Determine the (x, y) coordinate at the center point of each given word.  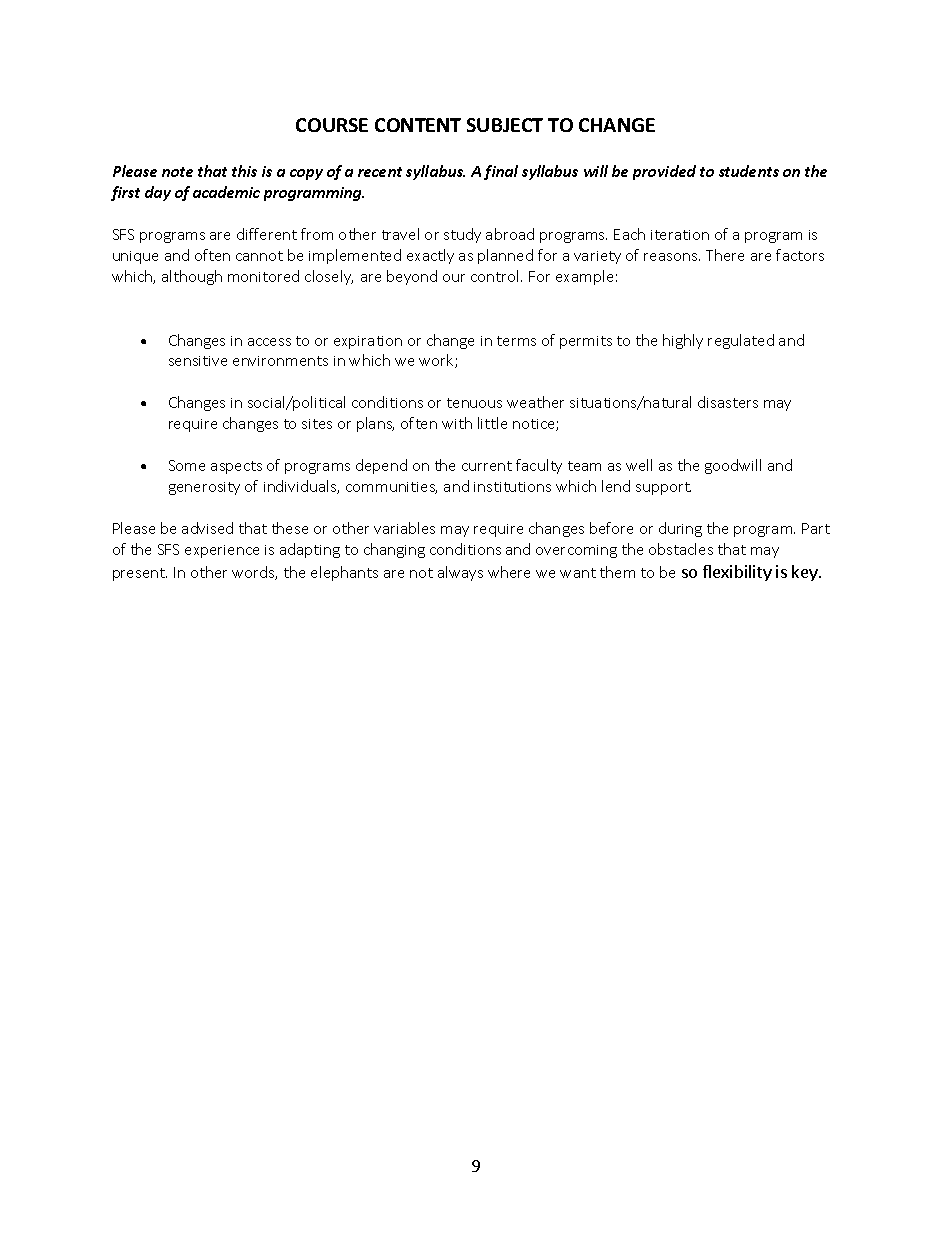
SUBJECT (505, 125)
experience (222, 551)
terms (516, 341)
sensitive (198, 361)
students (749, 171)
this (244, 171)
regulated (741, 341)
